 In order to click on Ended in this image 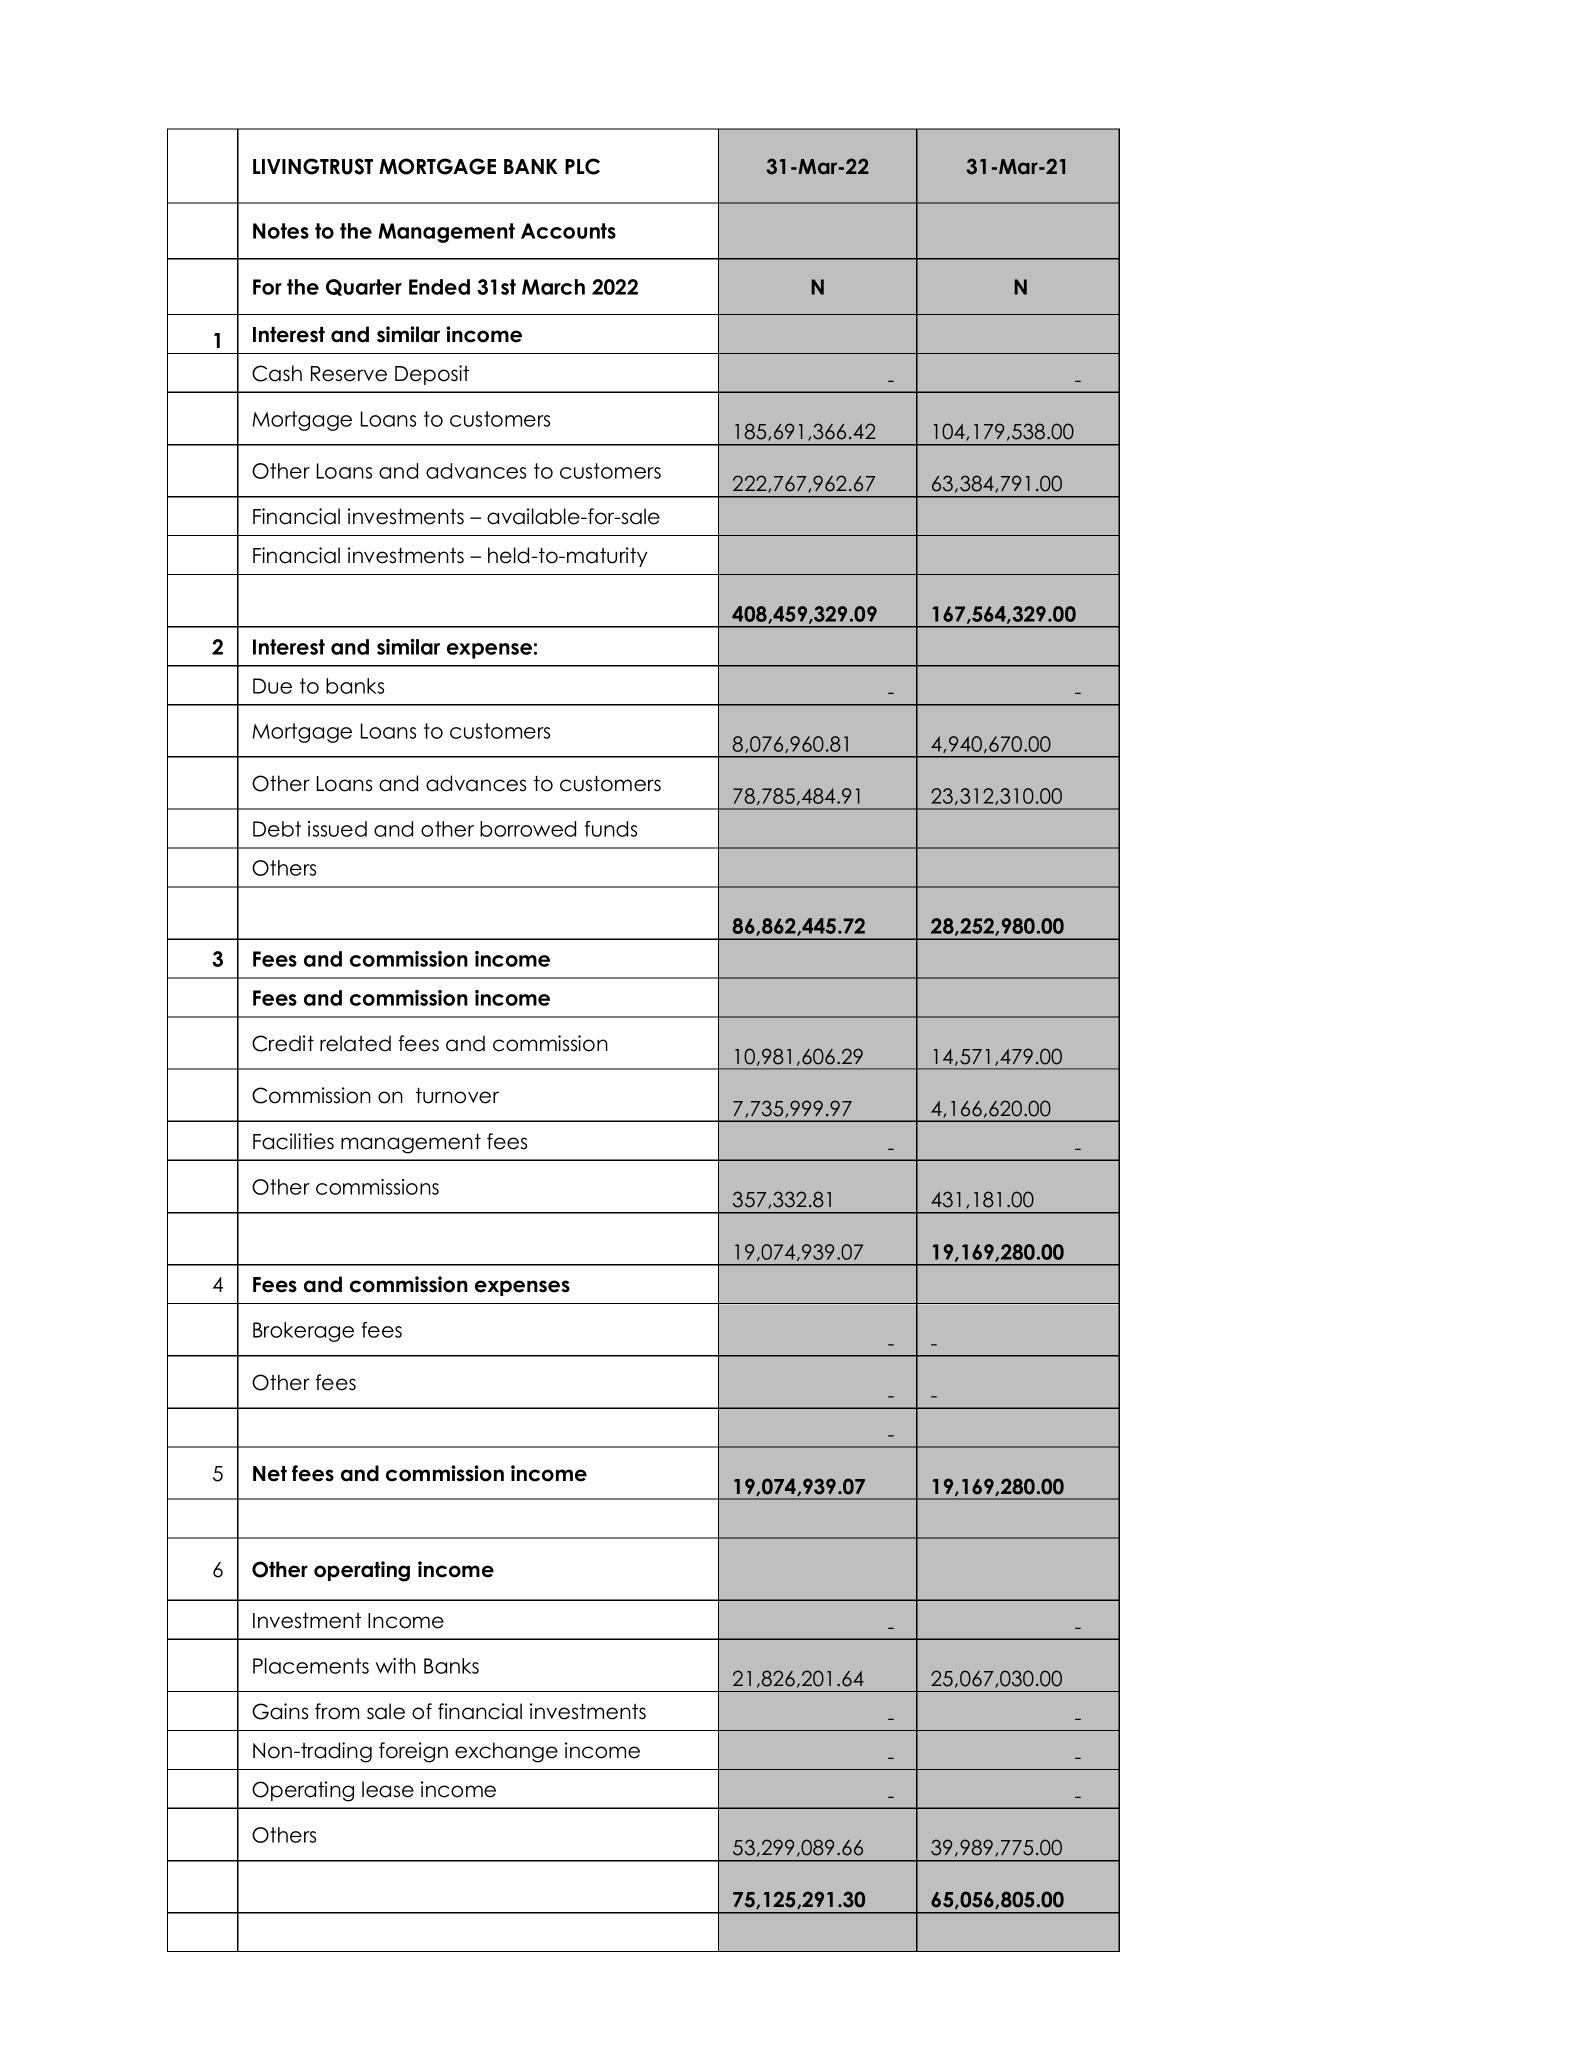, I will do `click(439, 287)`.
